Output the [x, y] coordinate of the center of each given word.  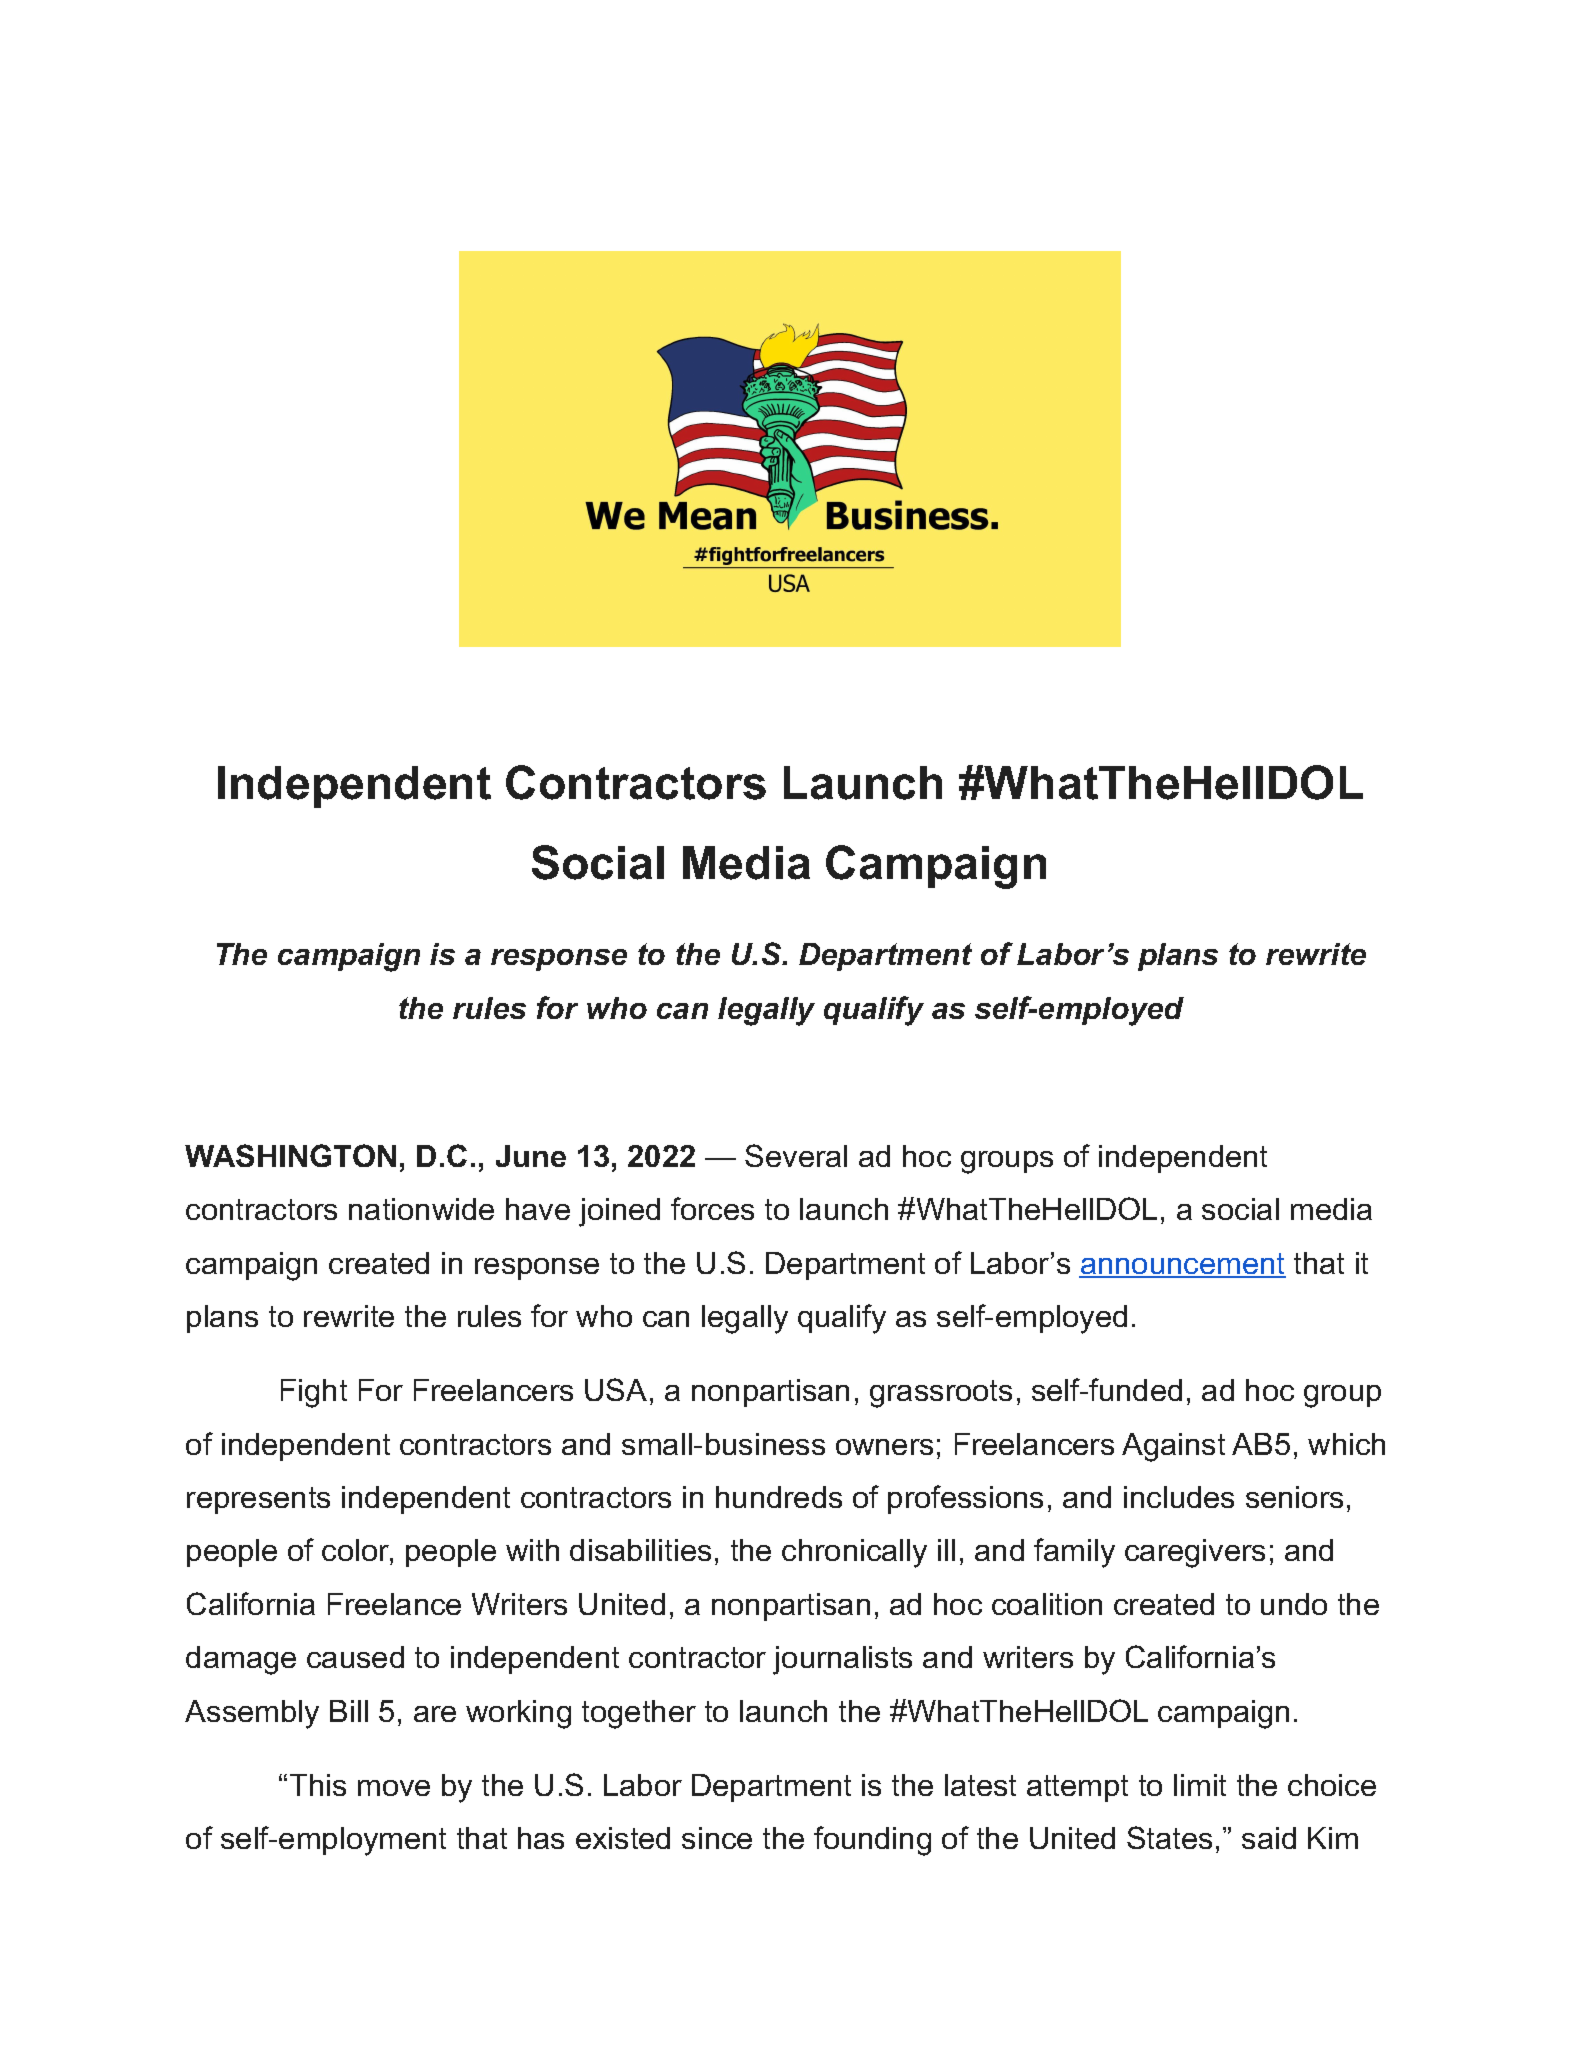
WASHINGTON [290, 1155]
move [394, 1788]
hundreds [779, 1497]
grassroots [941, 1394]
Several [796, 1155]
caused [355, 1657]
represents [258, 1500]
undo [1294, 1604]
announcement [1182, 1265]
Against [1173, 1447]
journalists [842, 1660]
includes [1179, 1497]
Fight [314, 1393]
